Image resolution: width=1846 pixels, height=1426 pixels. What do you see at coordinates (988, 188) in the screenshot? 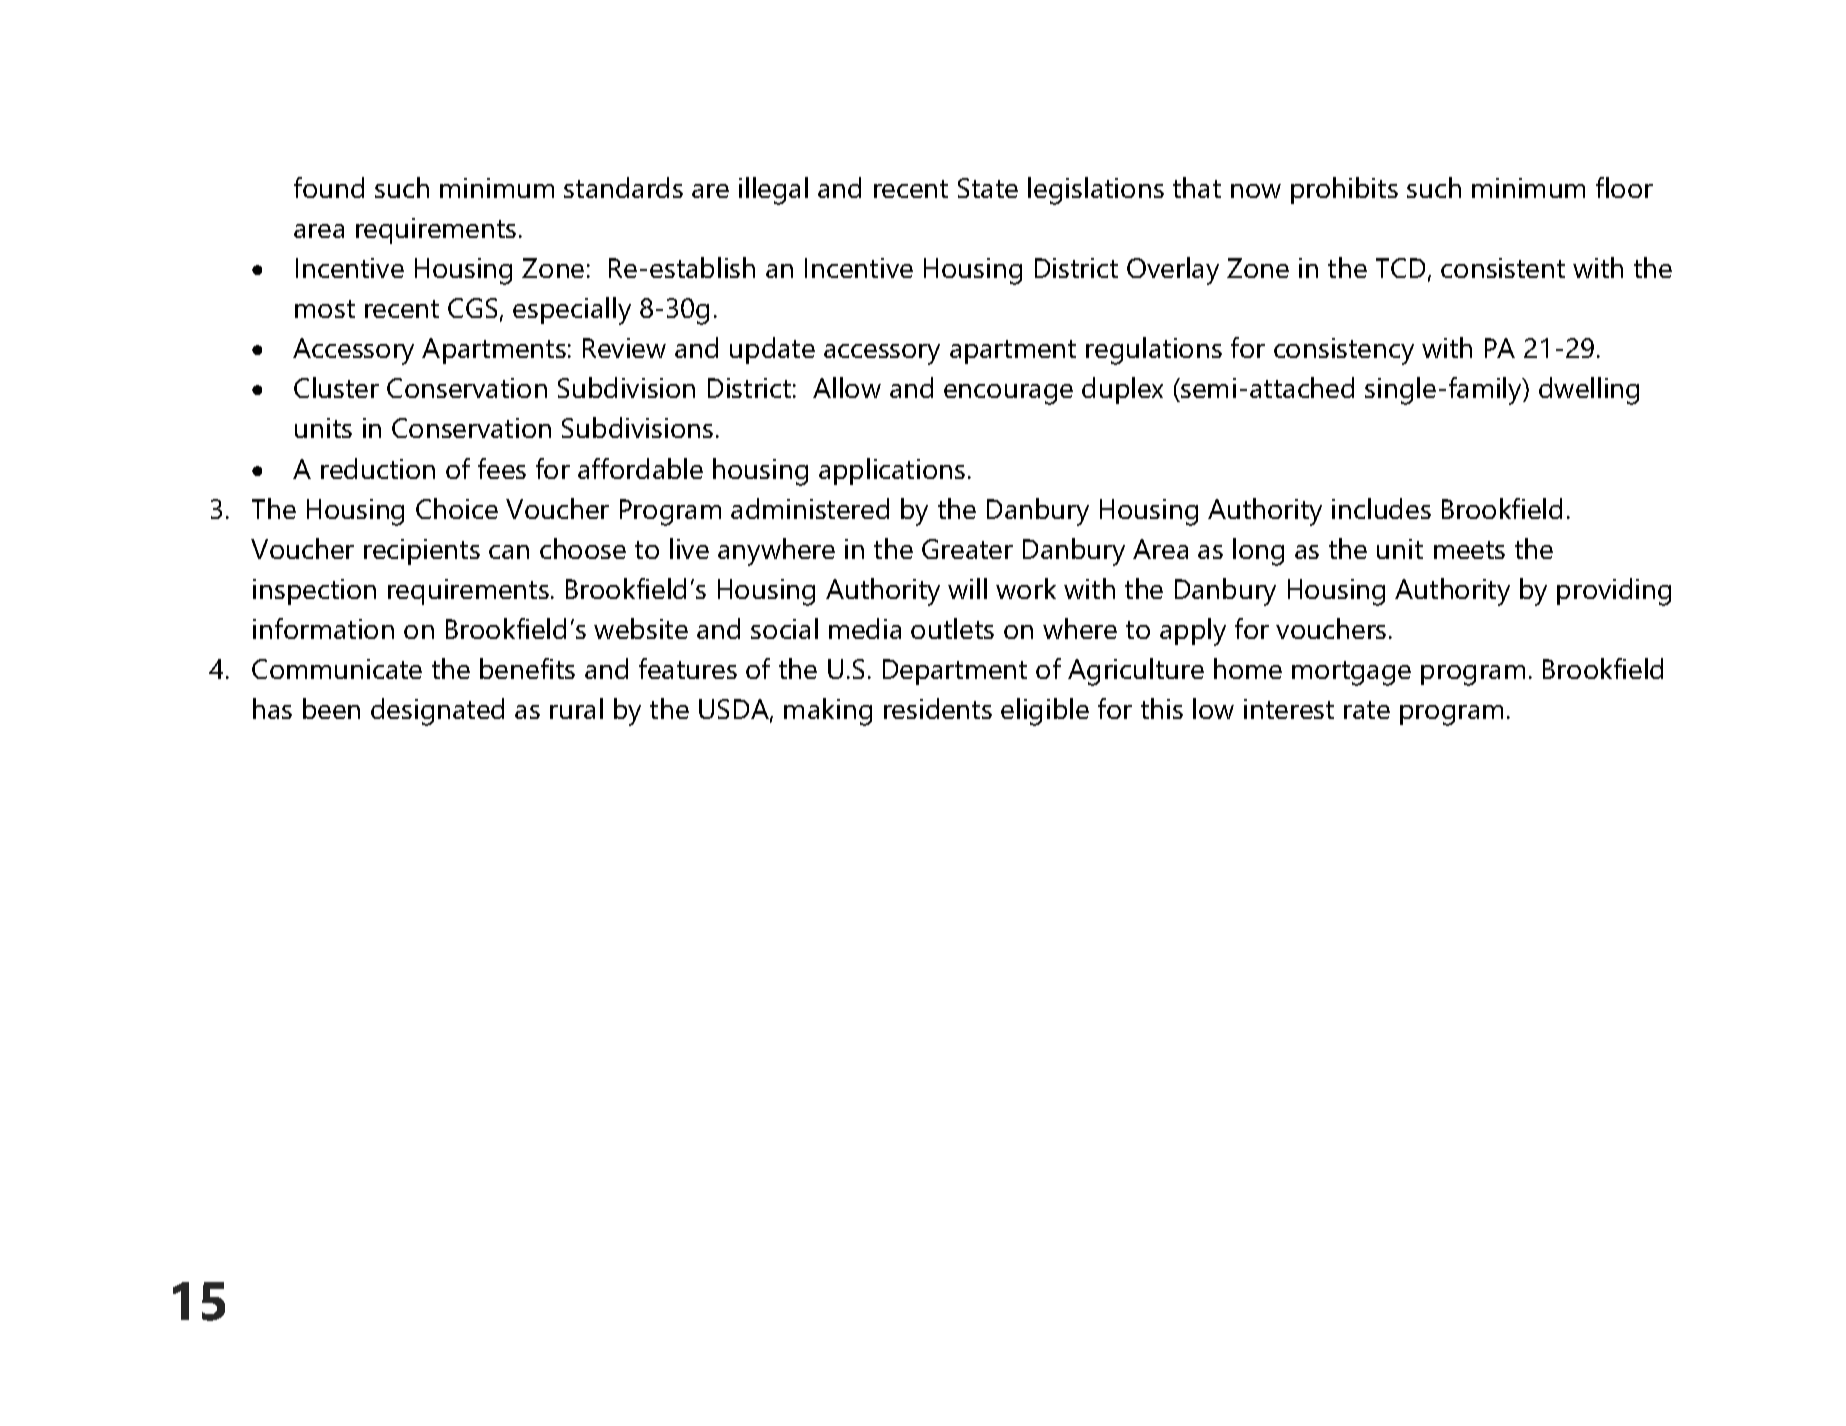
I see `State` at bounding box center [988, 188].
